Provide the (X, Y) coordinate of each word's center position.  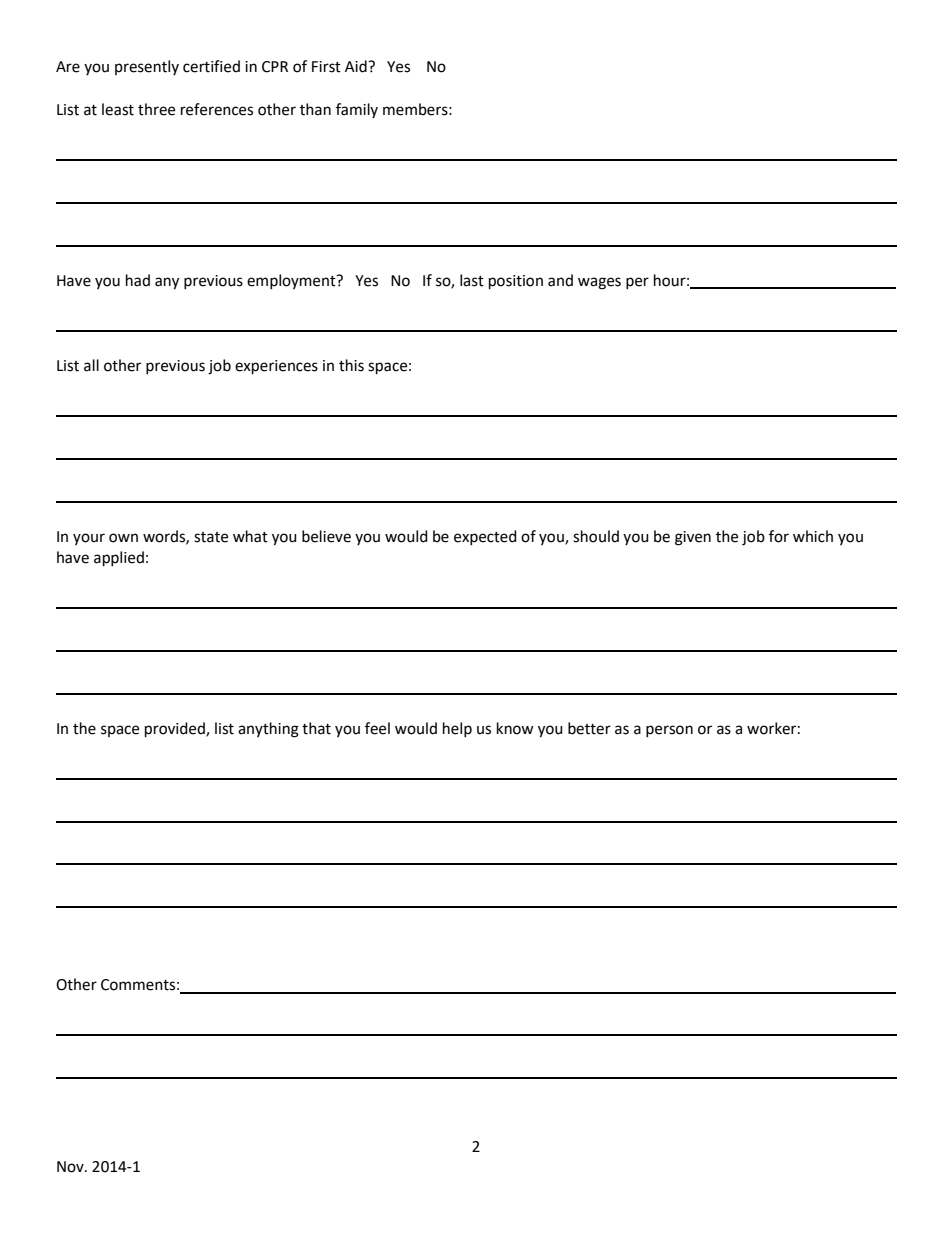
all (91, 365)
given (693, 538)
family (357, 110)
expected (485, 538)
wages (599, 283)
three (156, 109)
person (669, 731)
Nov (71, 1167)
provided (176, 730)
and (560, 280)
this (351, 365)
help (457, 730)
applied (119, 559)
